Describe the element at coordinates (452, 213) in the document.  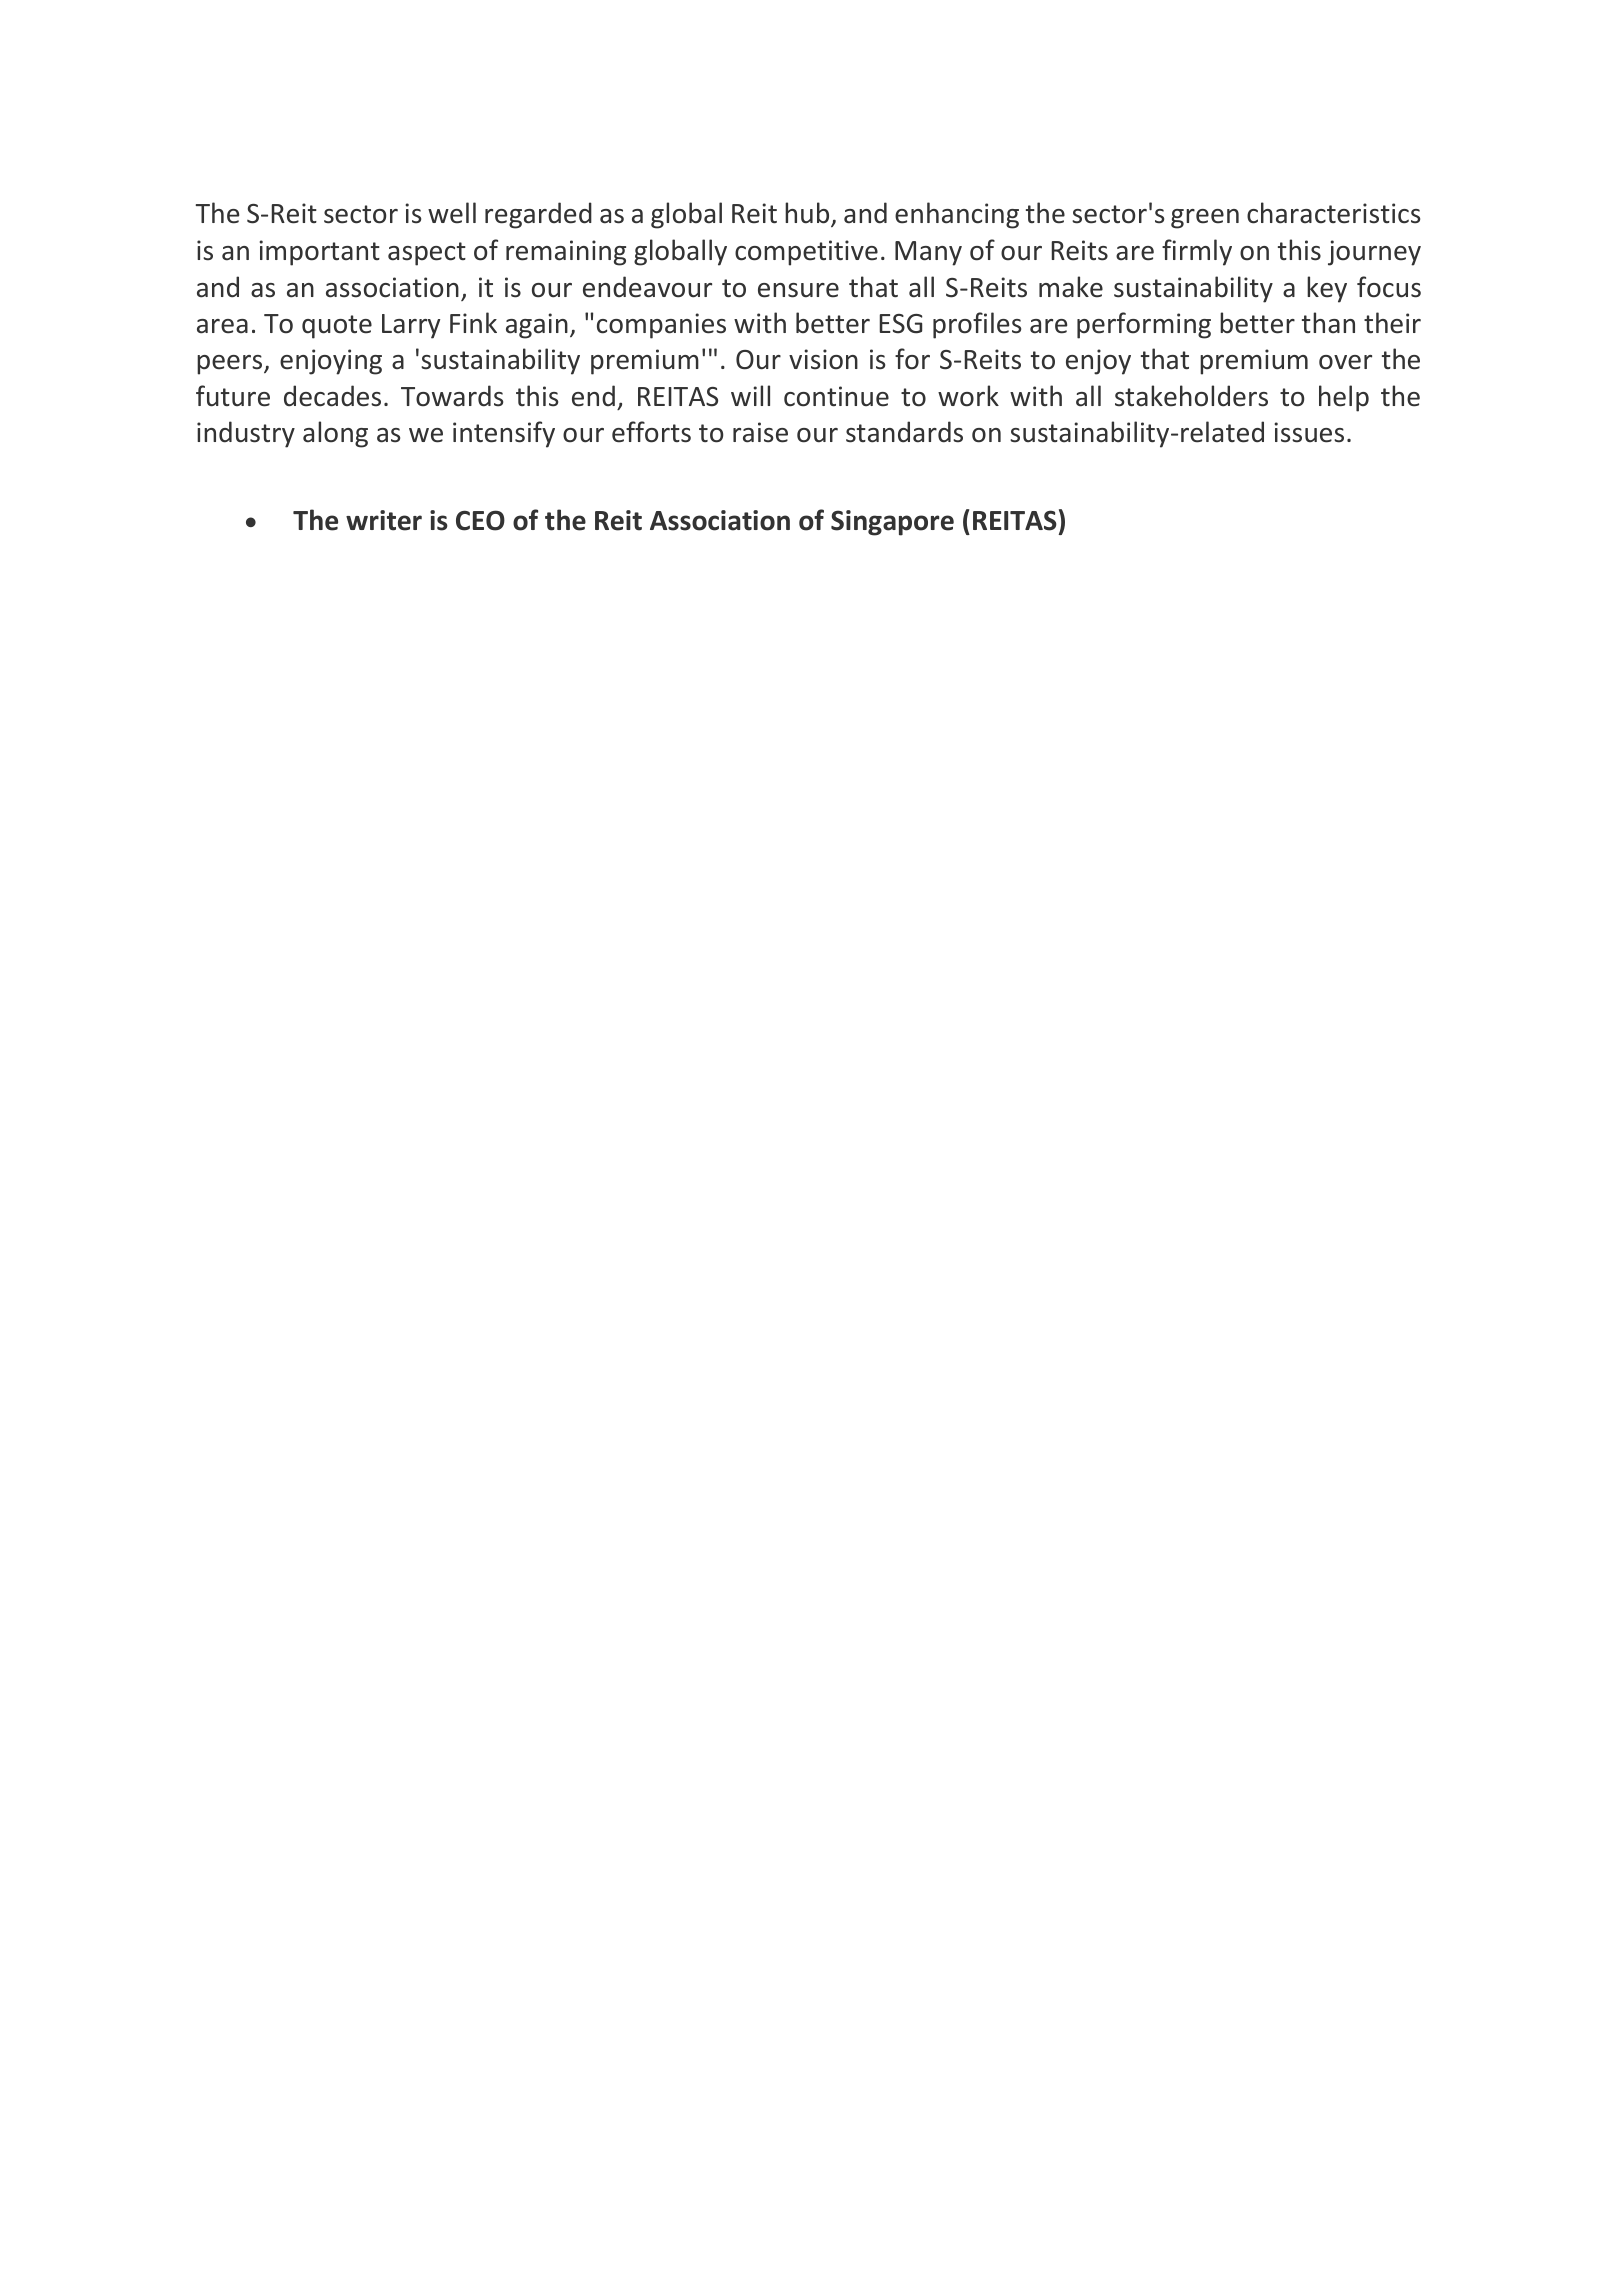
I see `well` at that location.
